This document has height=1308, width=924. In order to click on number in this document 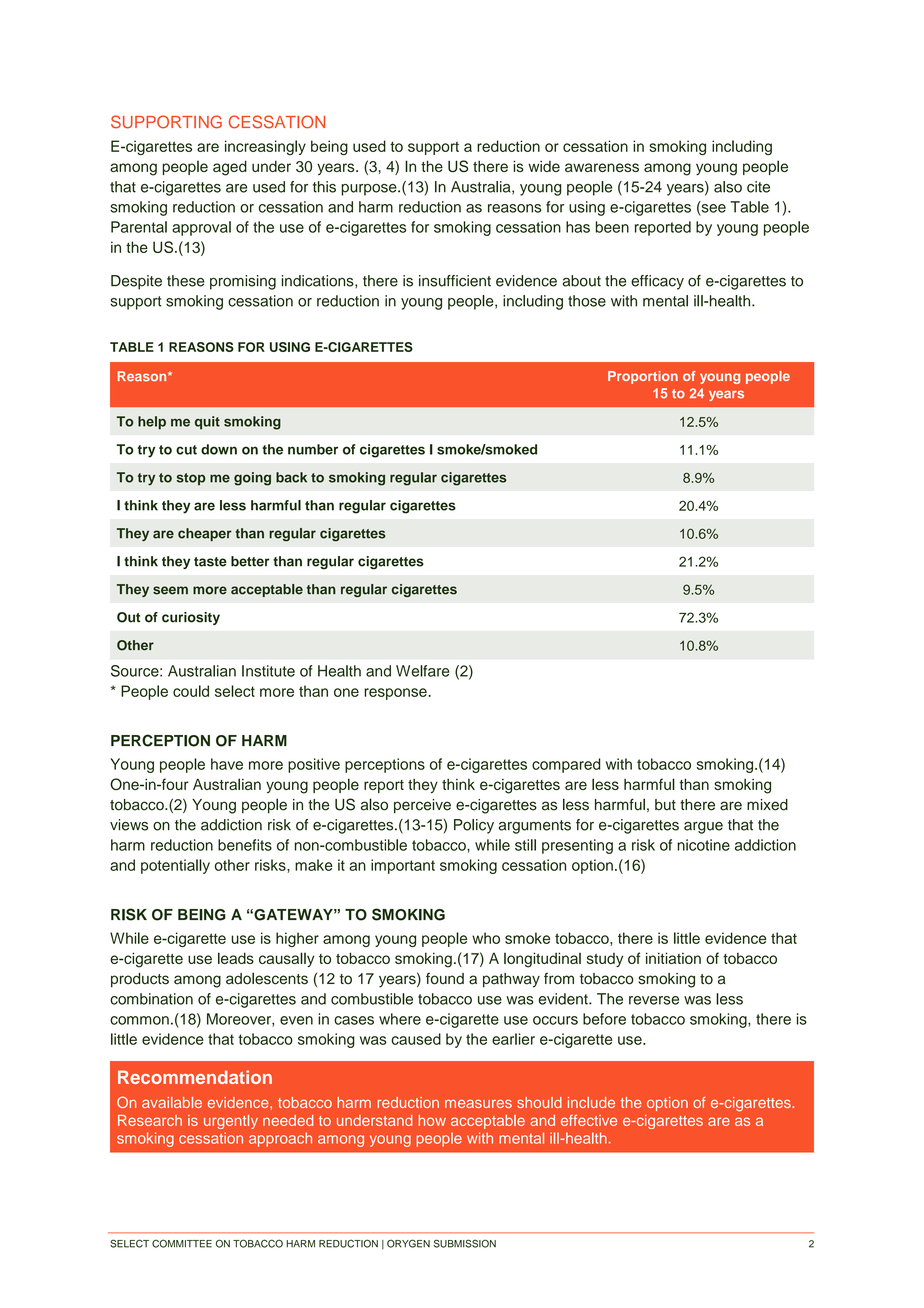, I will do `click(313, 449)`.
